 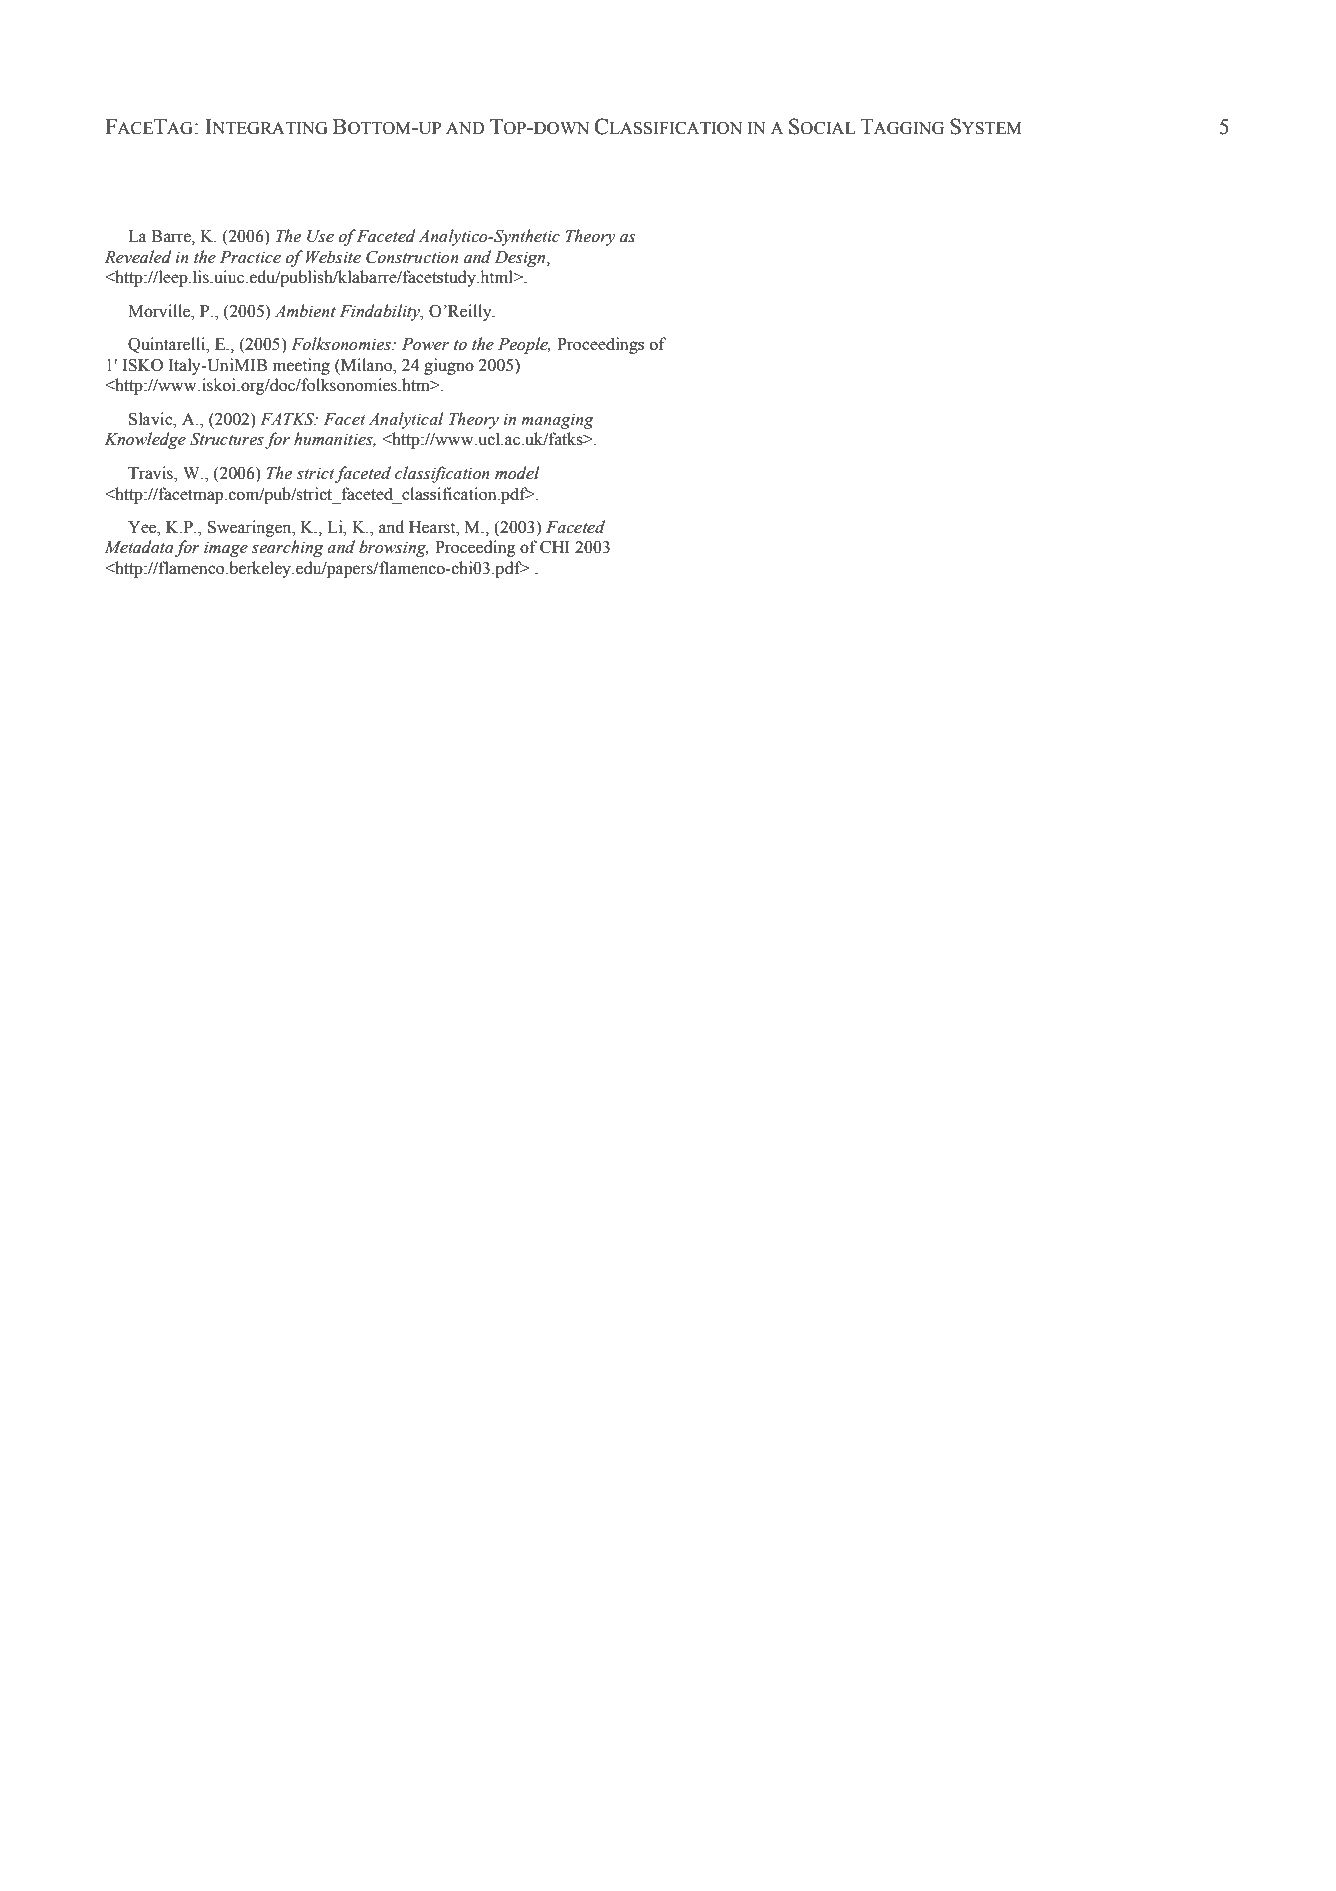 What do you see at coordinates (517, 473) in the image?
I see `model` at bounding box center [517, 473].
